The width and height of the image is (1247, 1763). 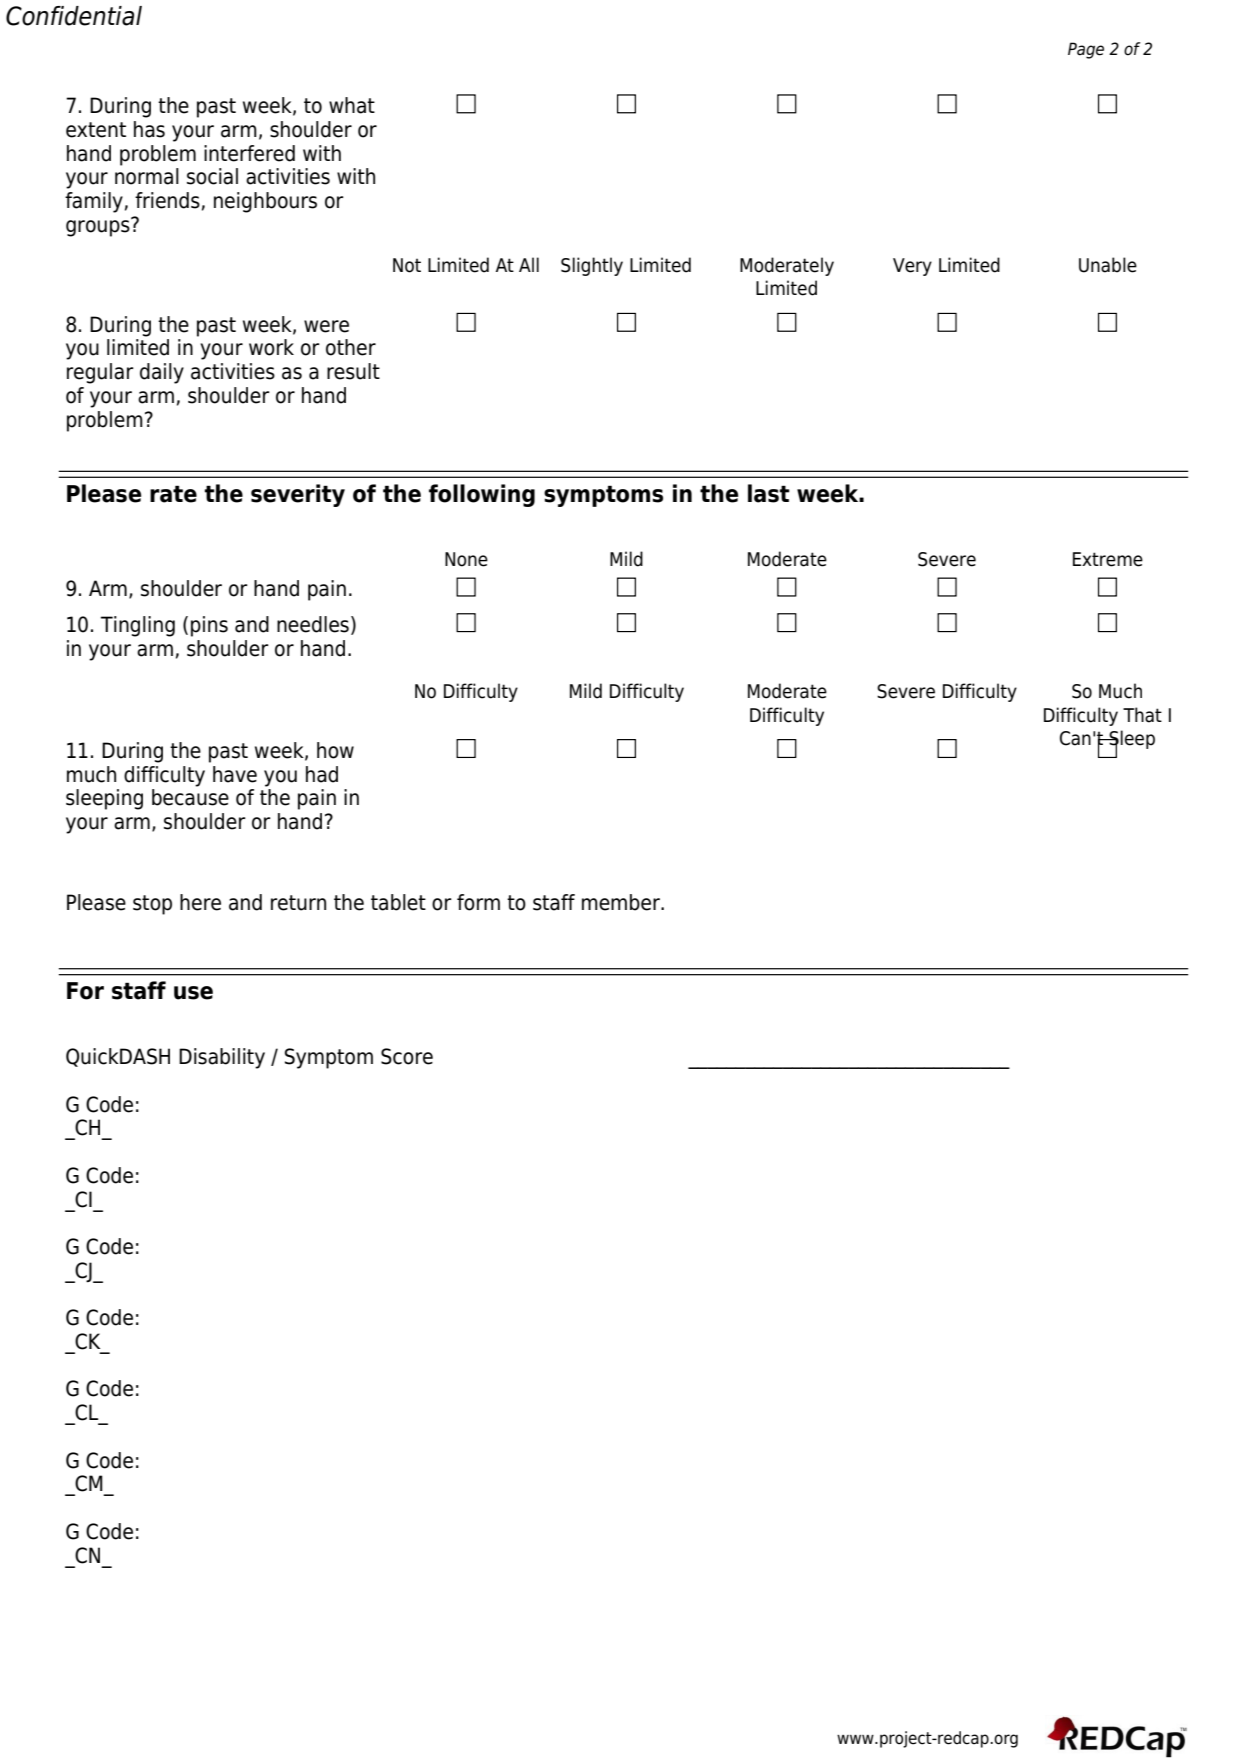 I want to click on Confidential, so click(x=74, y=16).
